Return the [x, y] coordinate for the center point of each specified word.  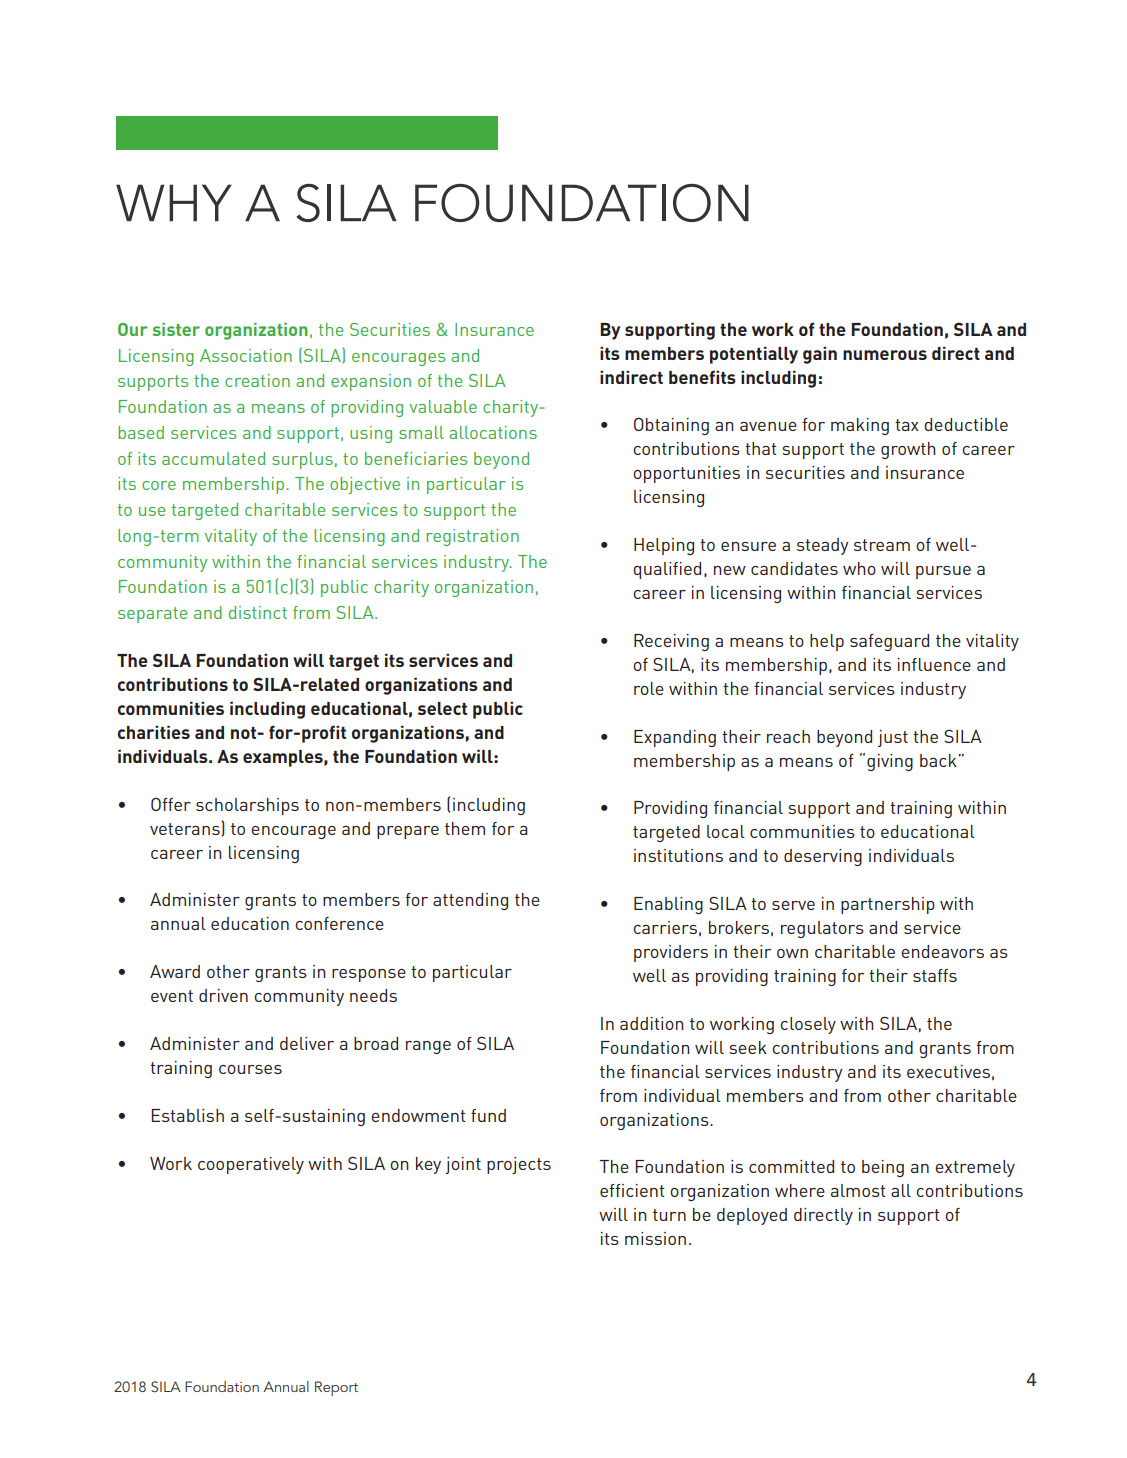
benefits [702, 377]
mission [655, 1238]
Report [336, 1388]
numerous [885, 355]
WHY [174, 202]
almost [858, 1190]
